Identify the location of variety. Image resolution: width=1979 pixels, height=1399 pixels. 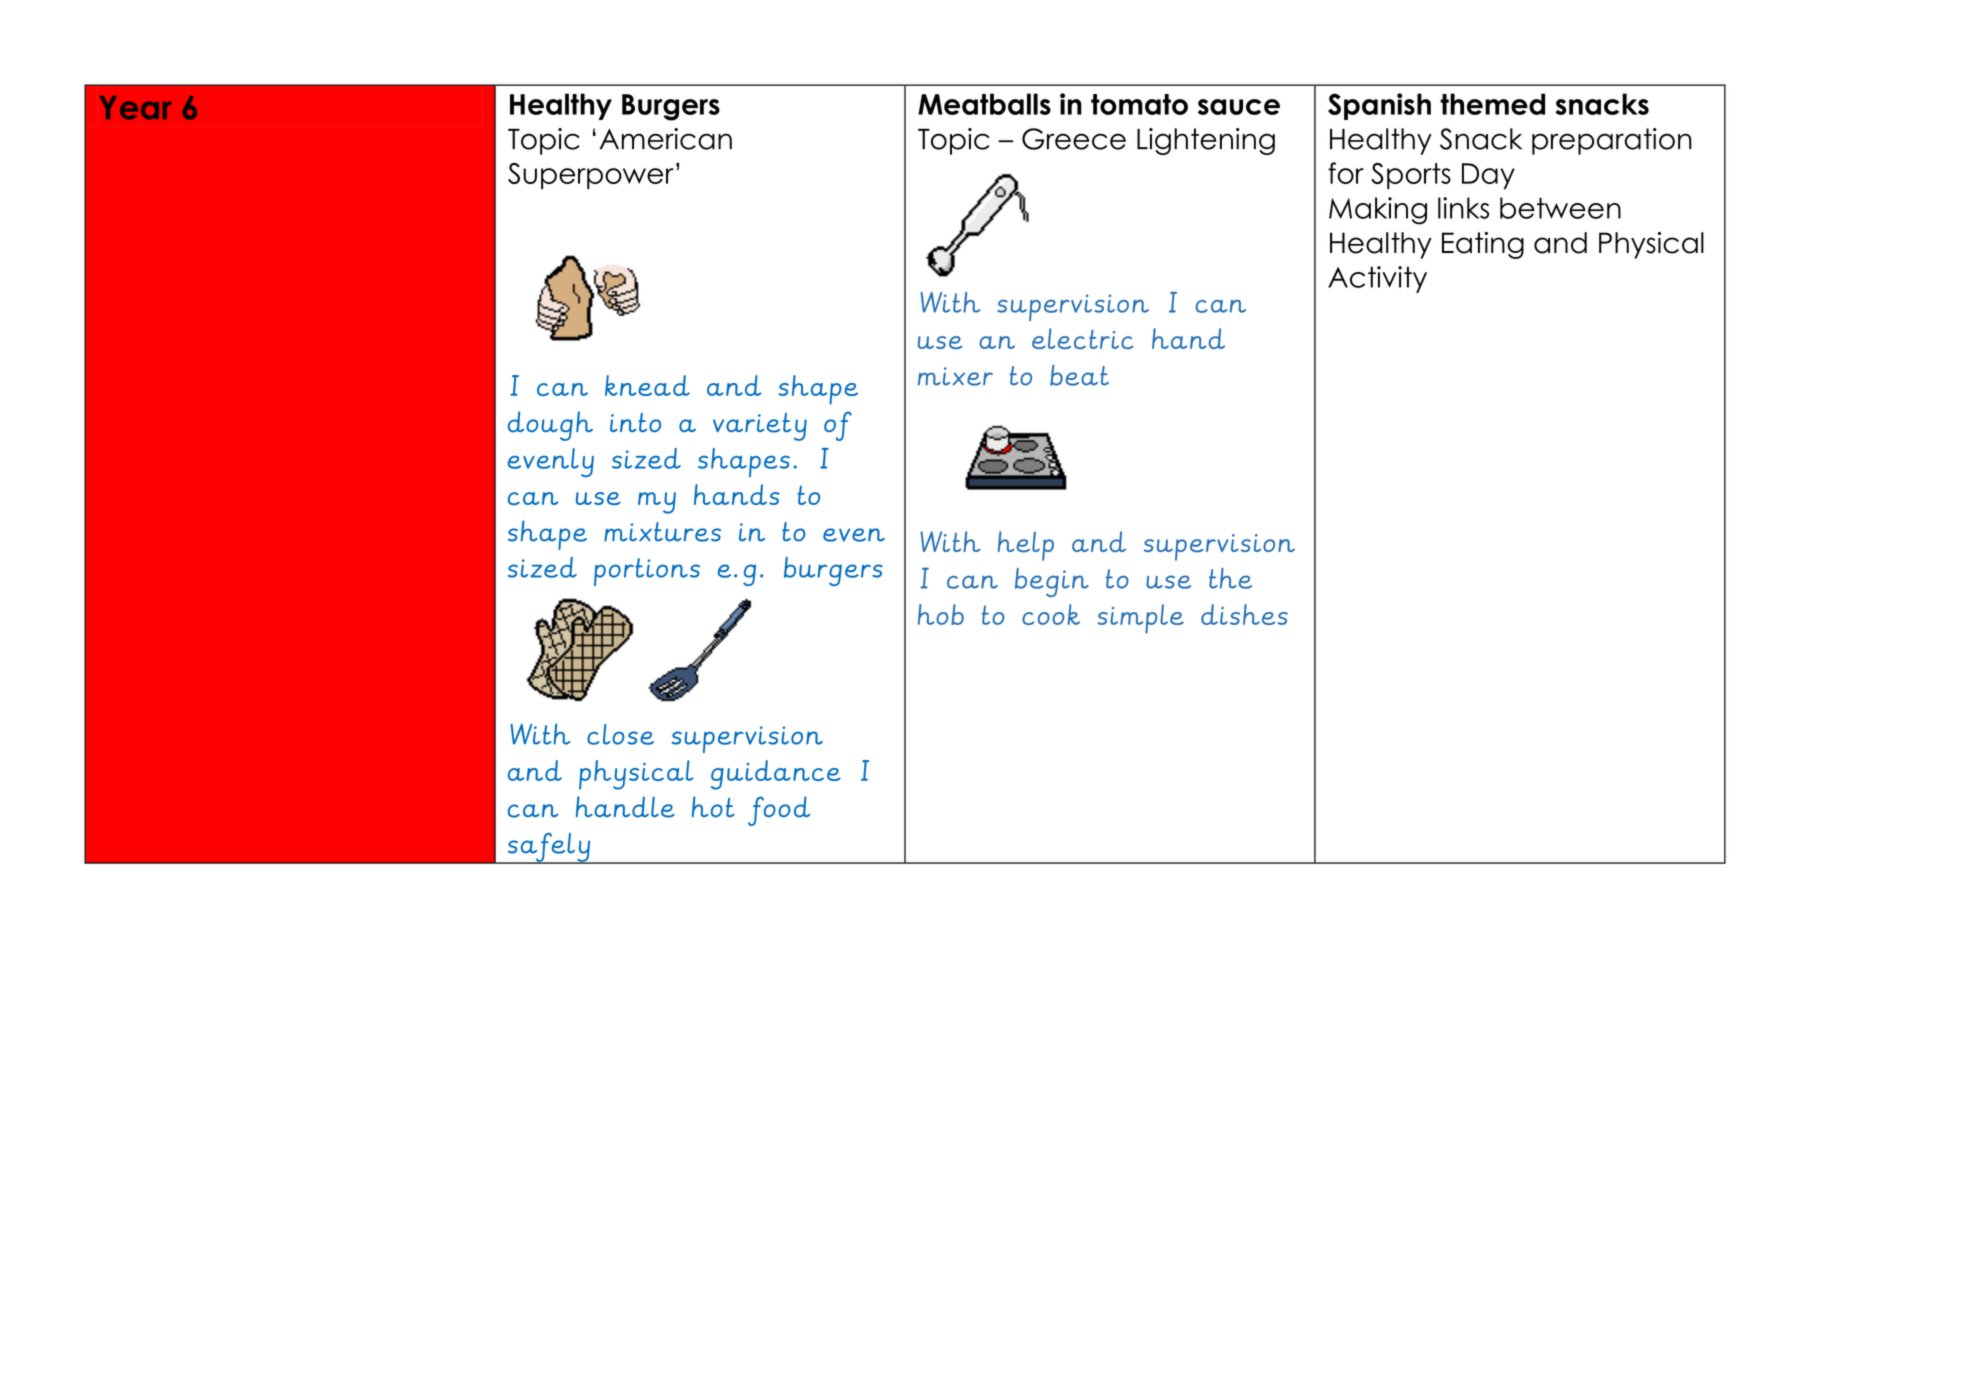
(760, 427).
